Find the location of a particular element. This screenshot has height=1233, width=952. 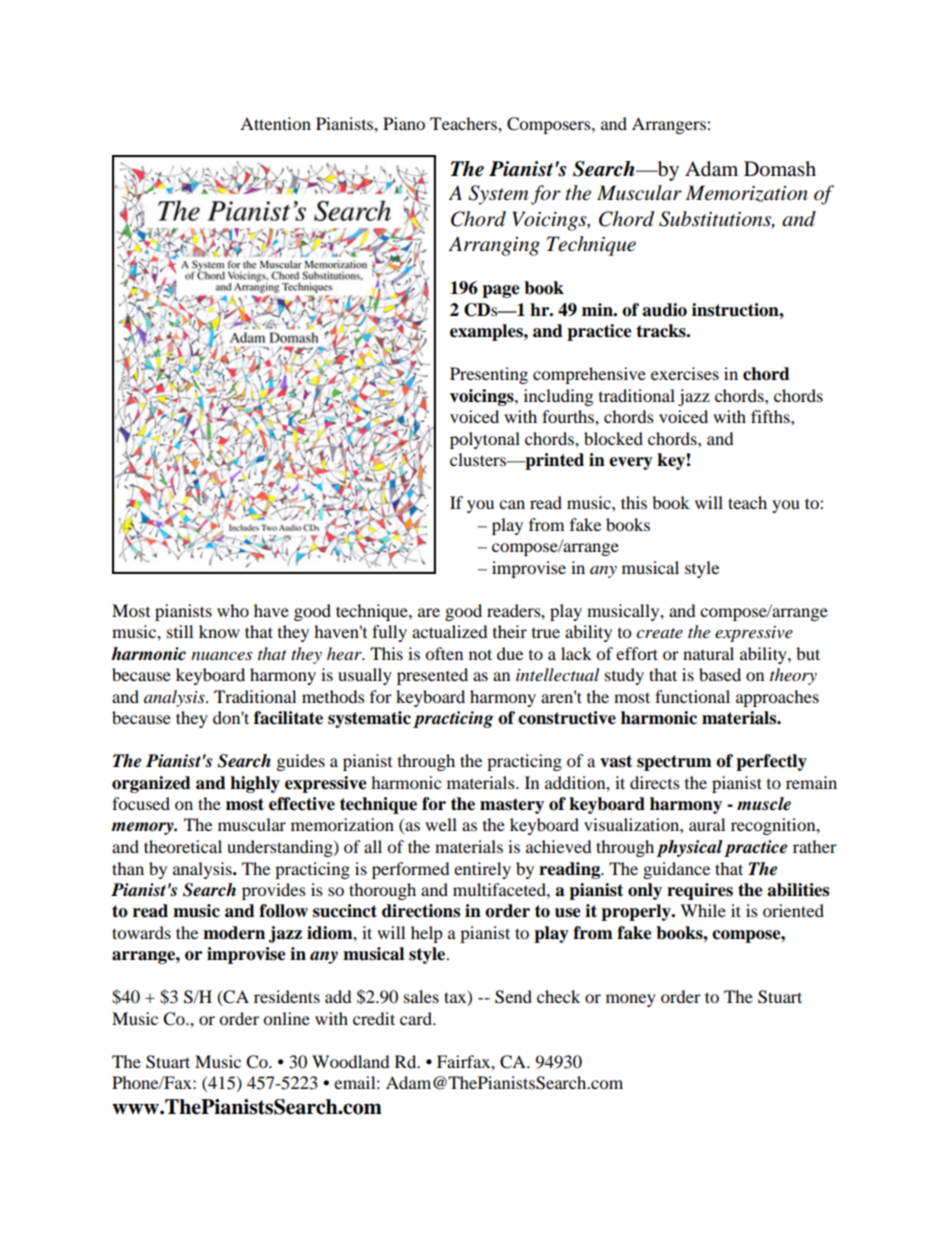

Presenting is located at coordinates (489, 375).
